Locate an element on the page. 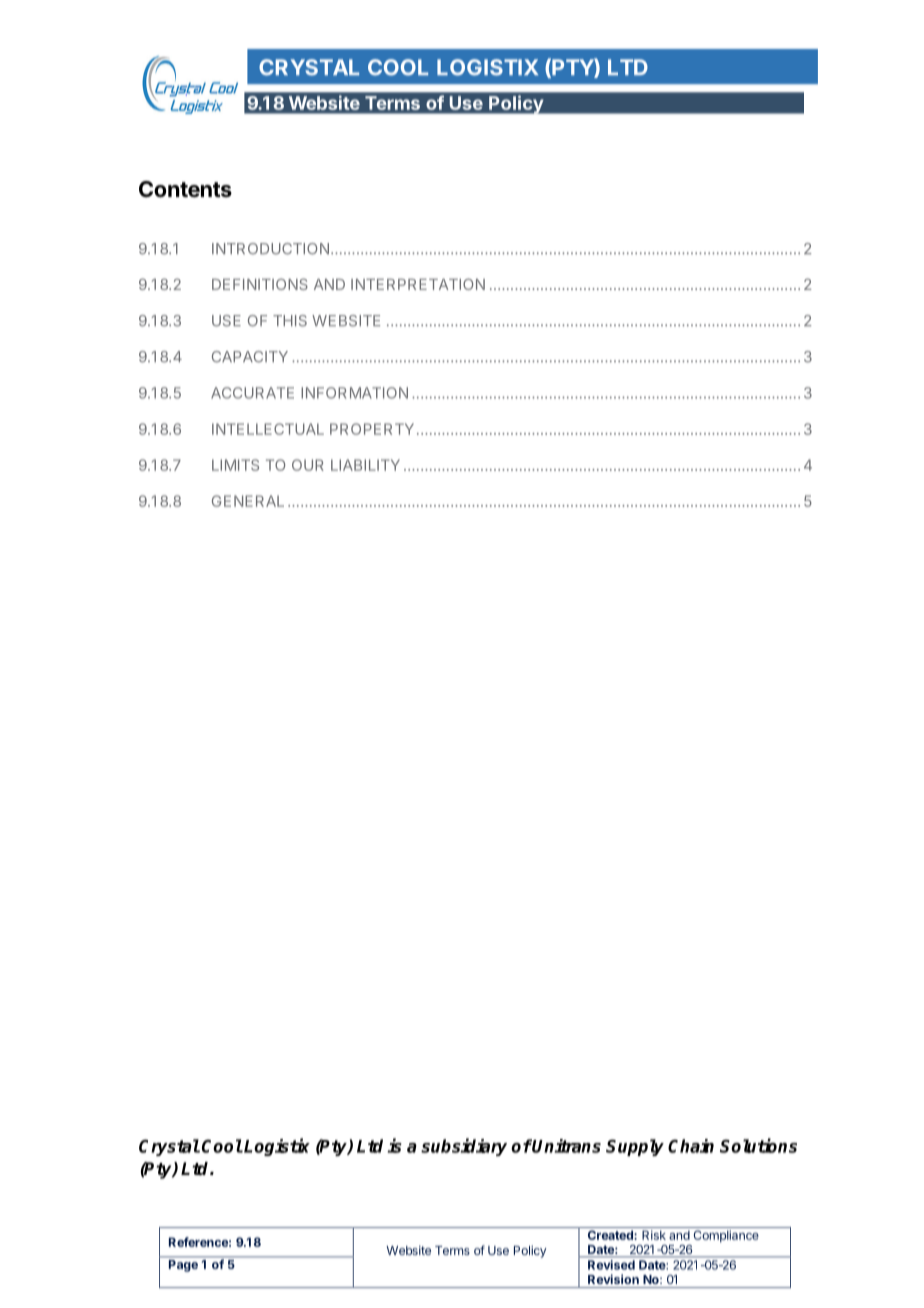 The width and height of the page is (924, 1308). OUR is located at coordinates (308, 465).
